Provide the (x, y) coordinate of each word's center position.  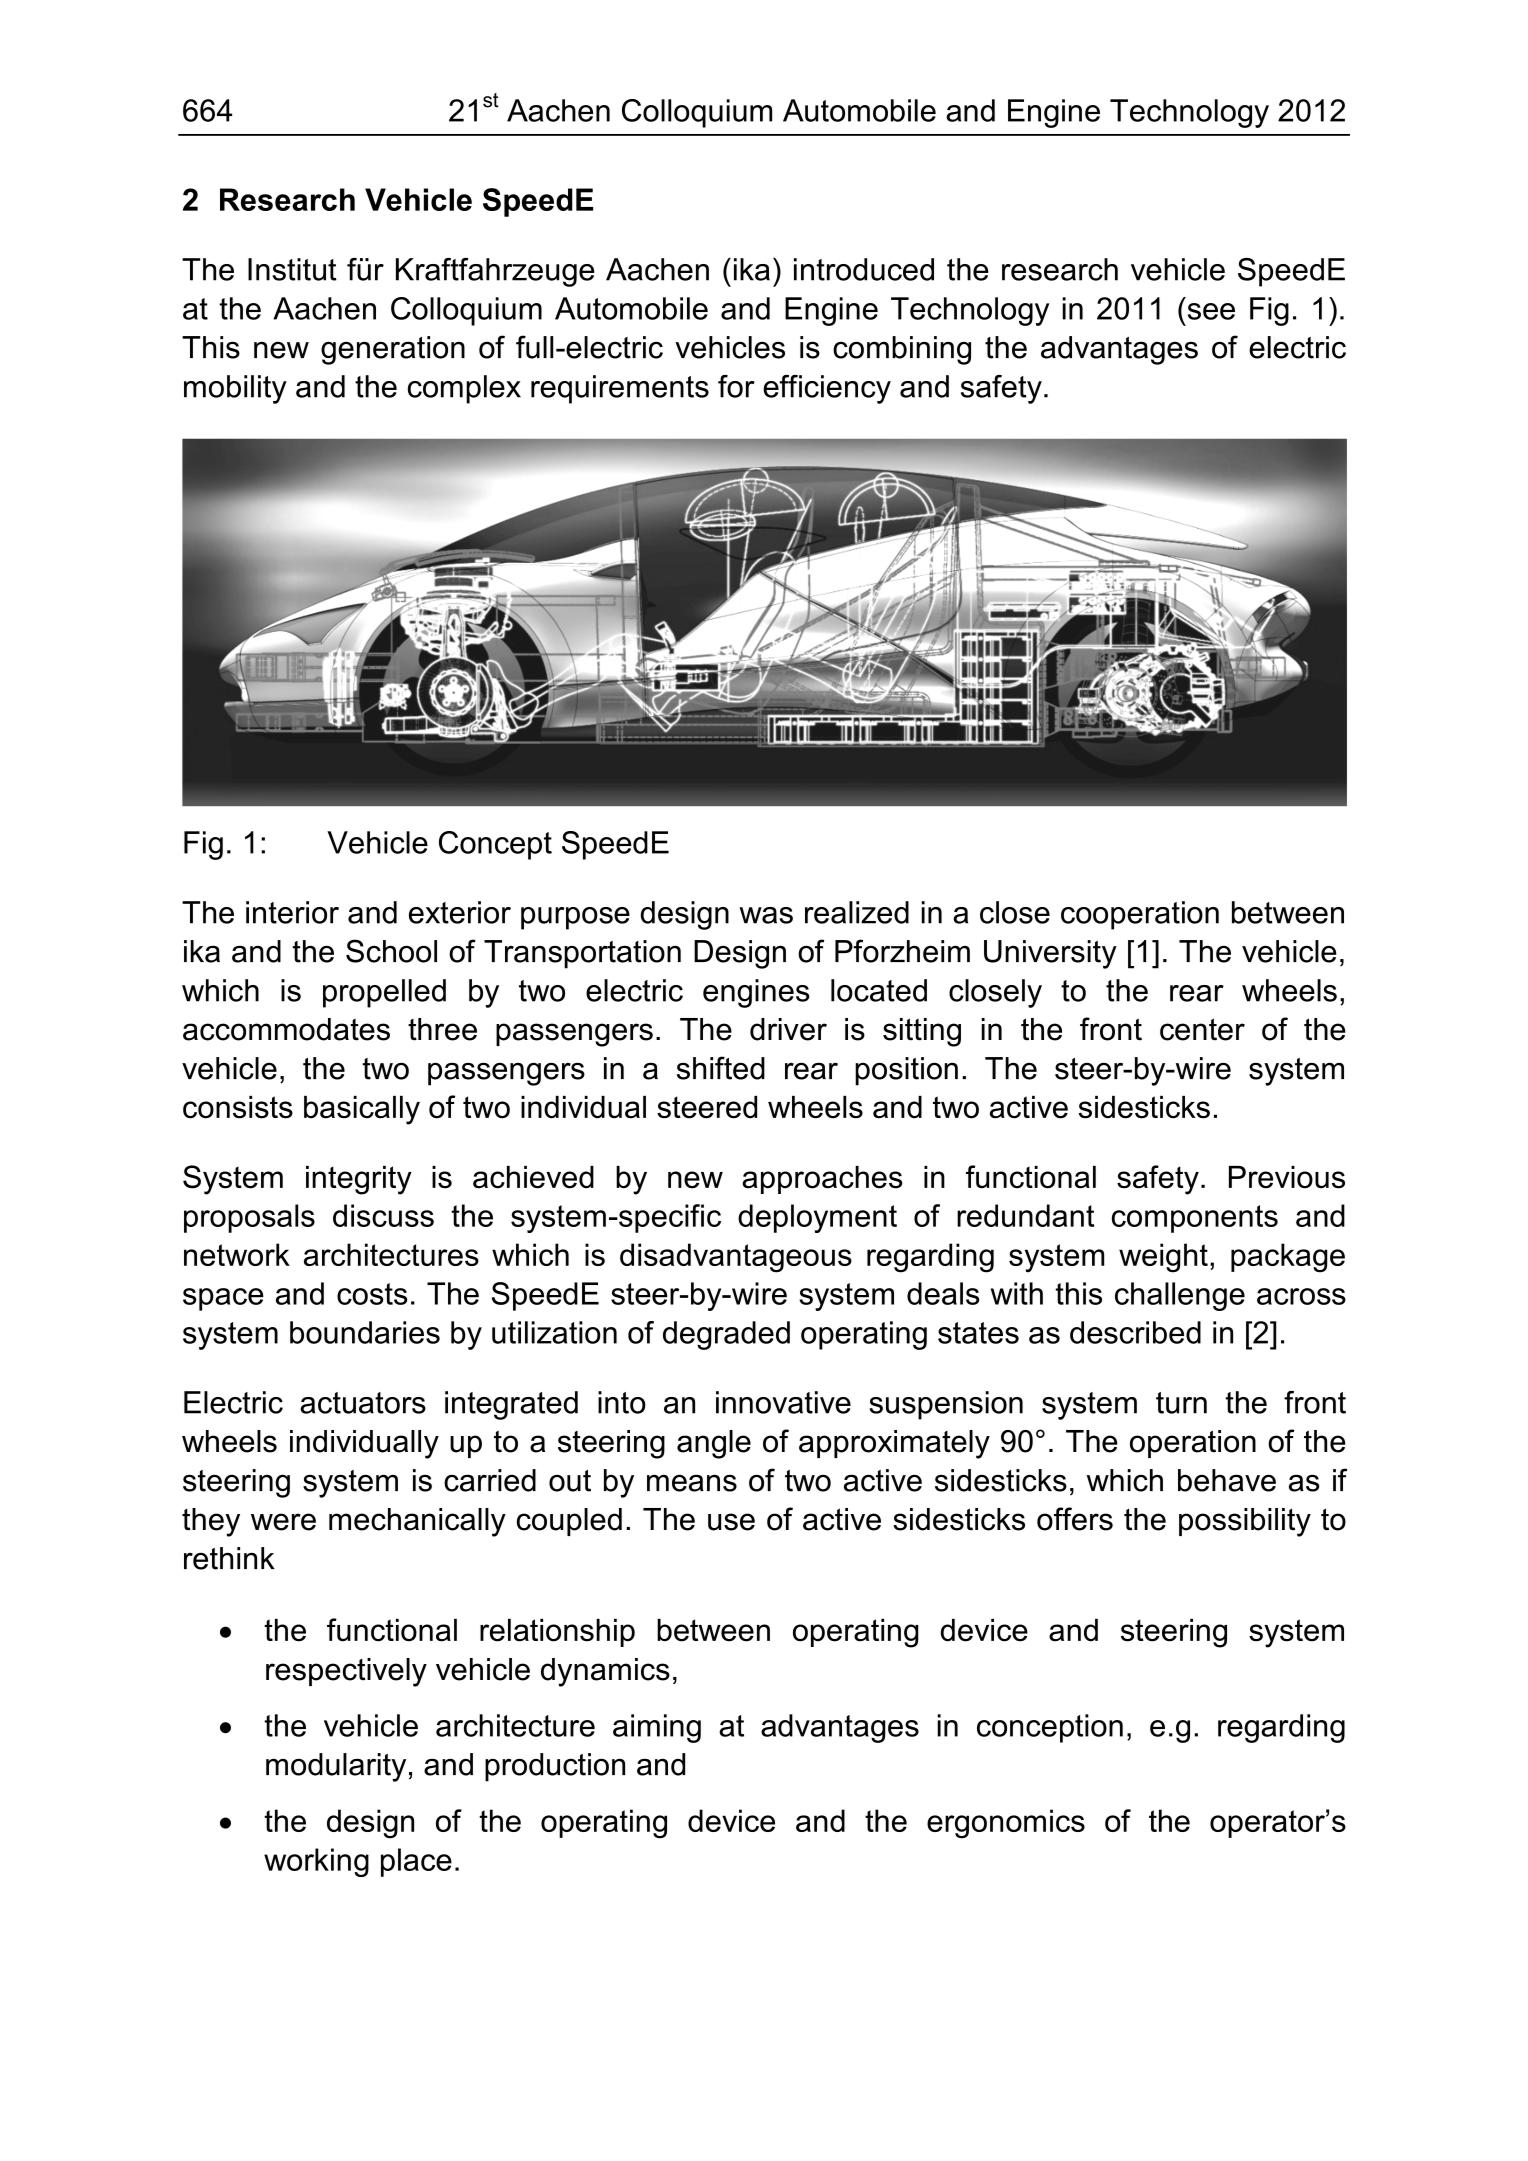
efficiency (827, 389)
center (1202, 1029)
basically (362, 1110)
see (1211, 311)
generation (393, 350)
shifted (721, 1068)
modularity (336, 1767)
